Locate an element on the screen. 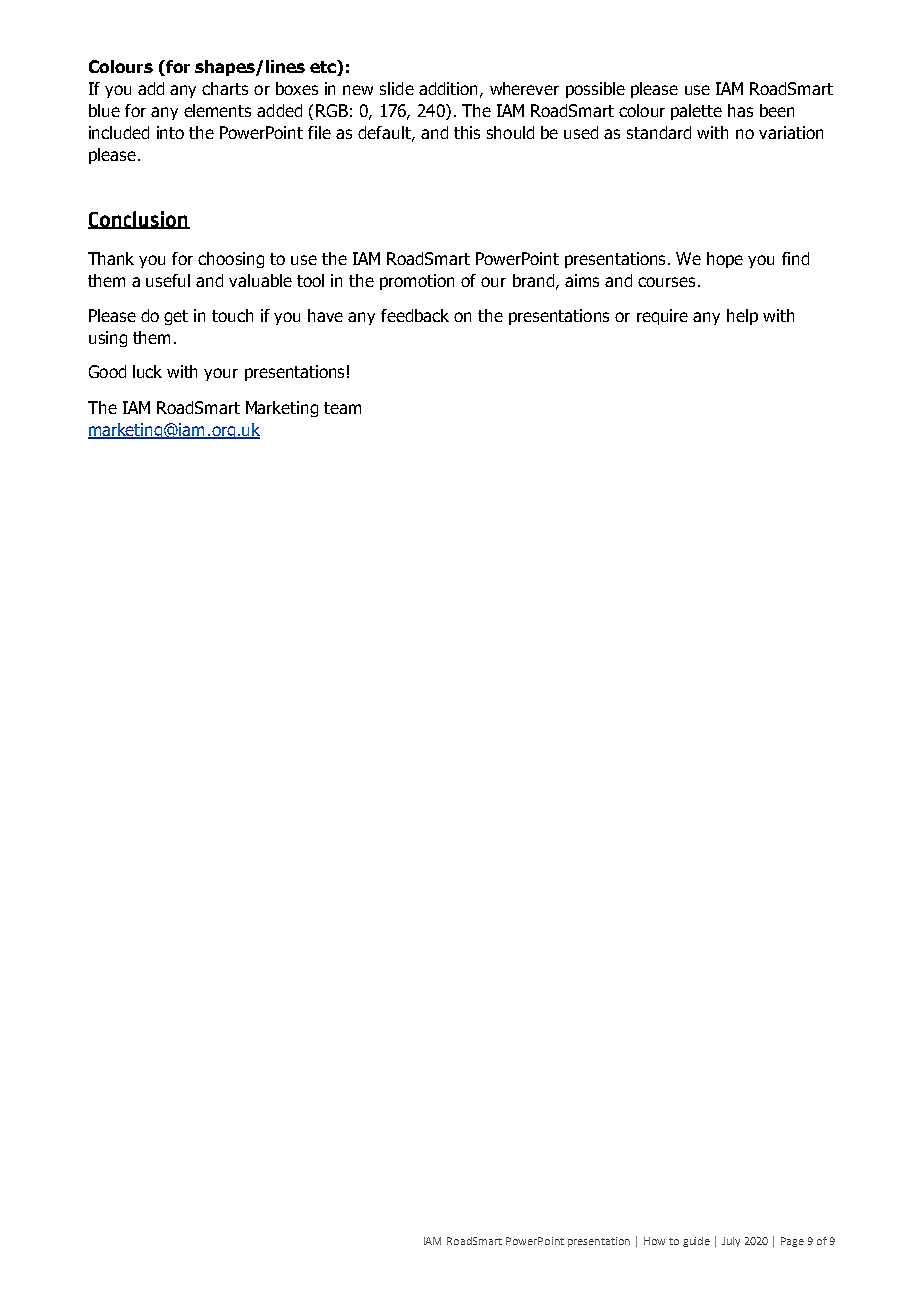 The height and width of the screenshot is (1308, 924). elements is located at coordinates (217, 110).
